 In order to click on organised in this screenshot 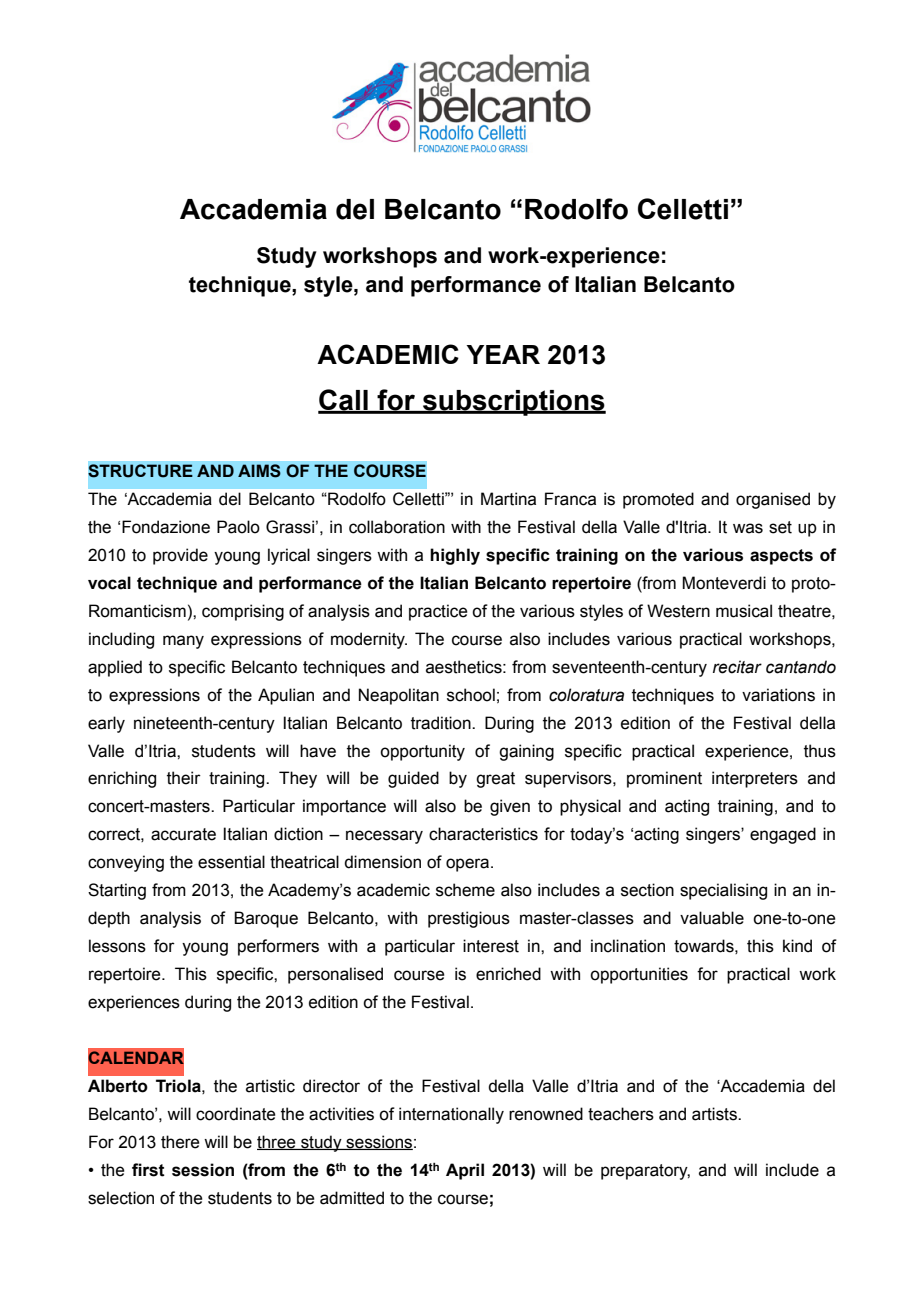, I will do `click(773, 500)`.
